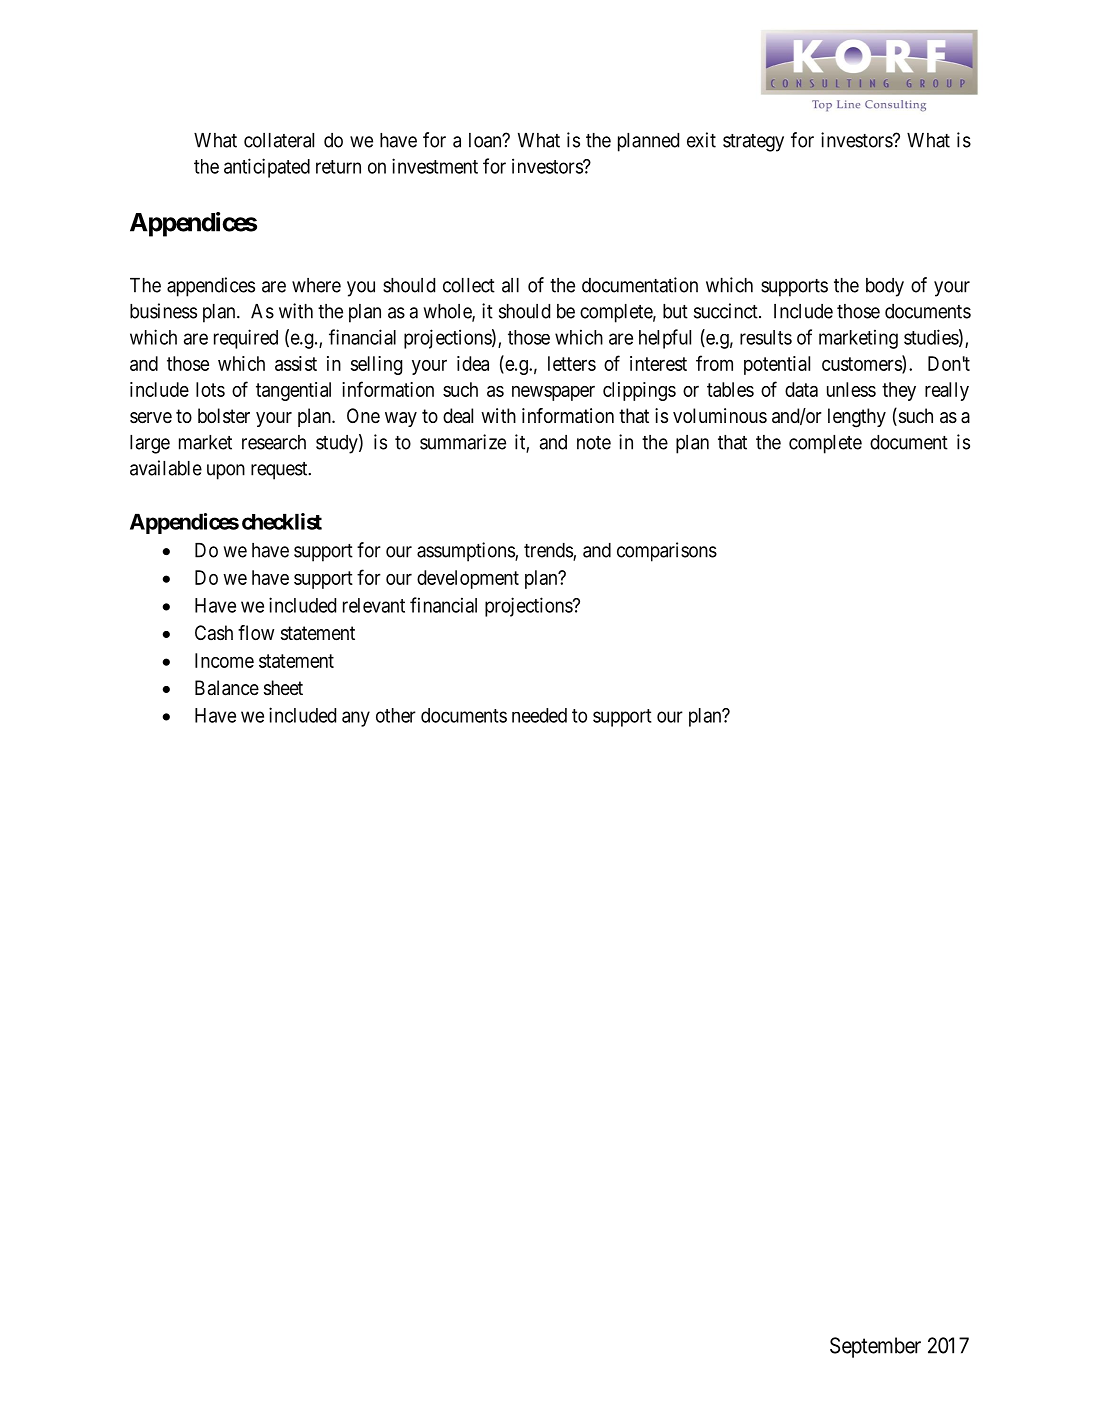 The height and width of the screenshot is (1423, 1099). What do you see at coordinates (396, 715) in the screenshot?
I see `other` at bounding box center [396, 715].
